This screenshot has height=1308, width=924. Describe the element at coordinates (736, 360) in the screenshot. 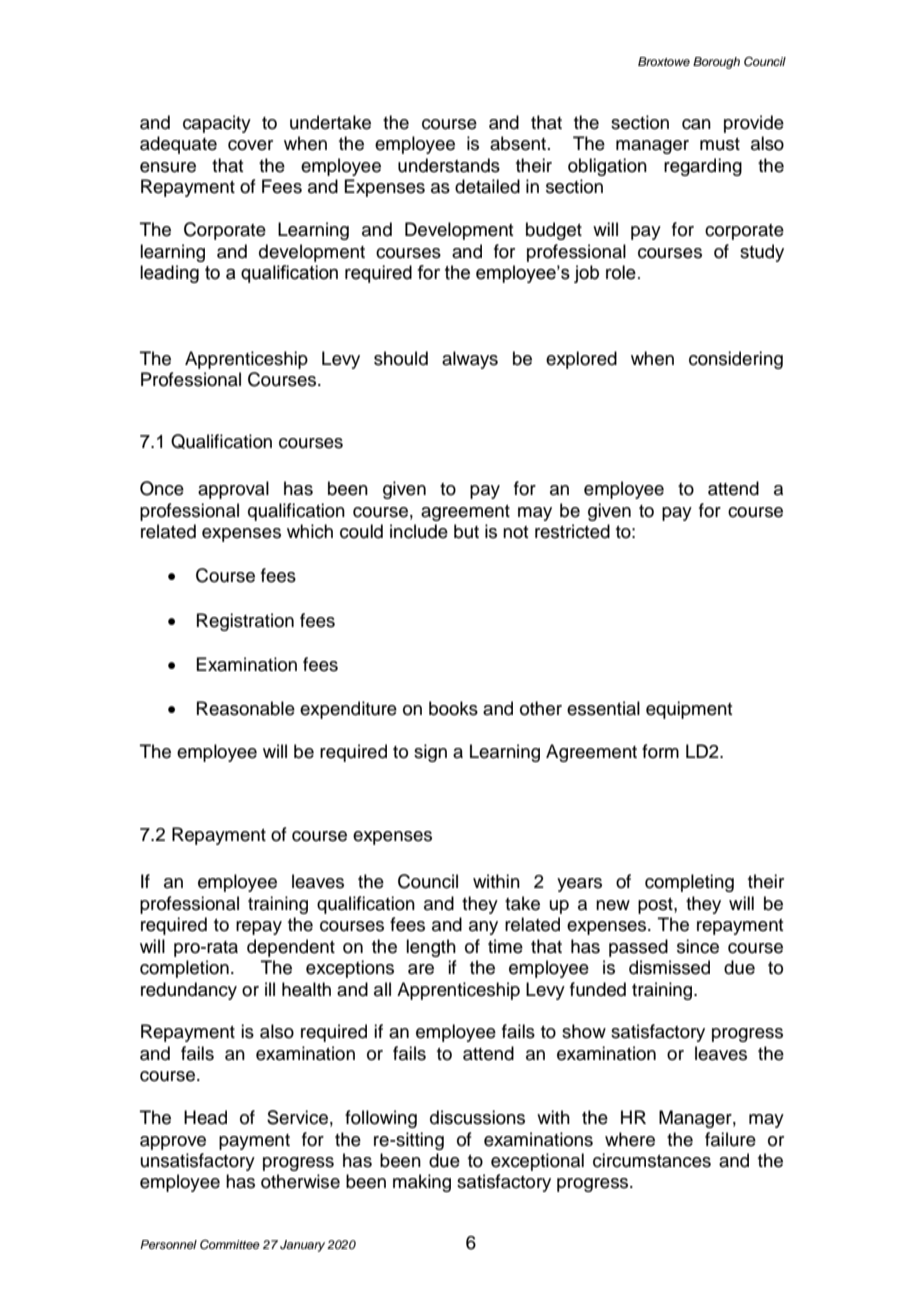

I see `considering` at that location.
